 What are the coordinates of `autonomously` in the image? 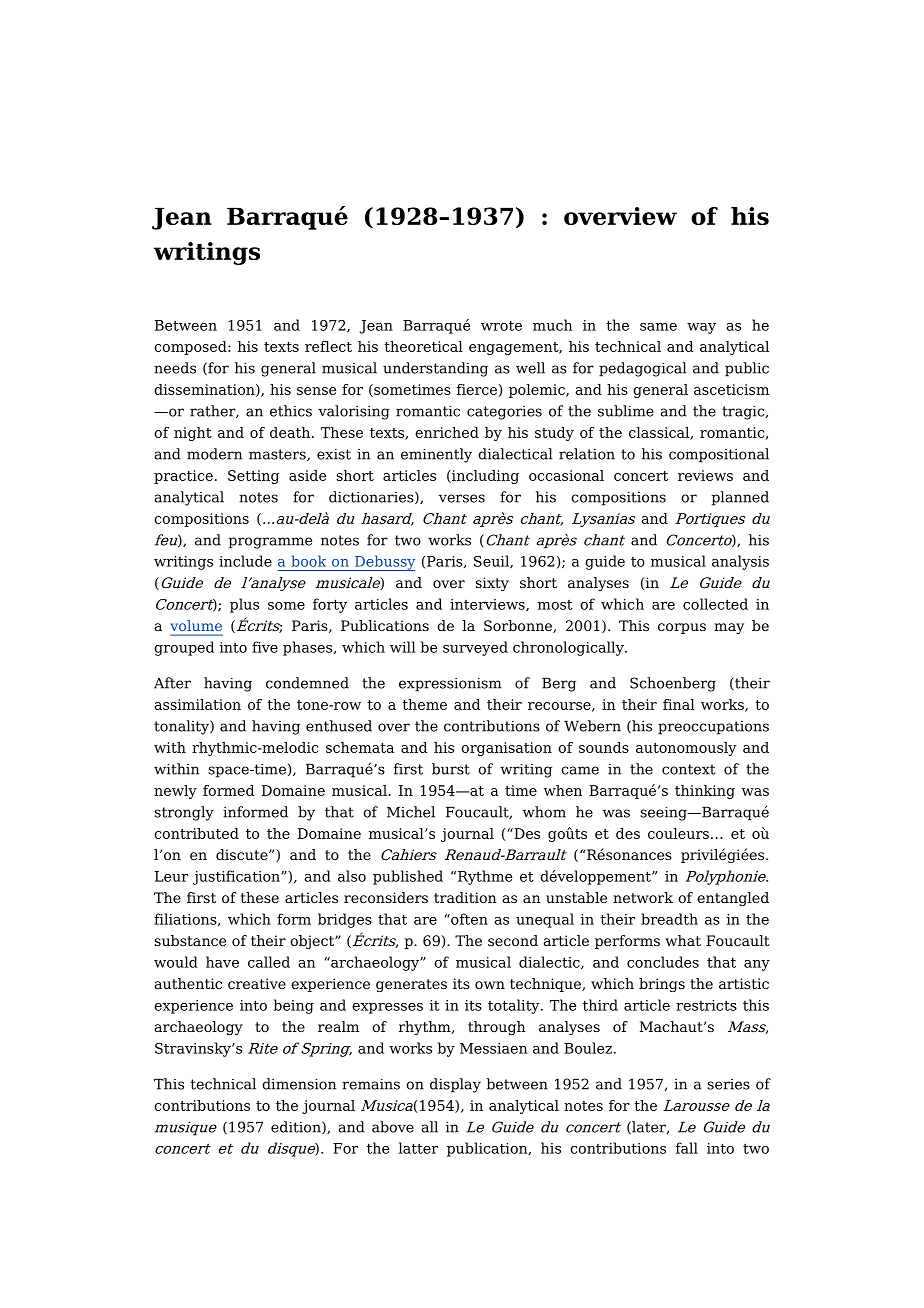 It's located at (686, 749).
